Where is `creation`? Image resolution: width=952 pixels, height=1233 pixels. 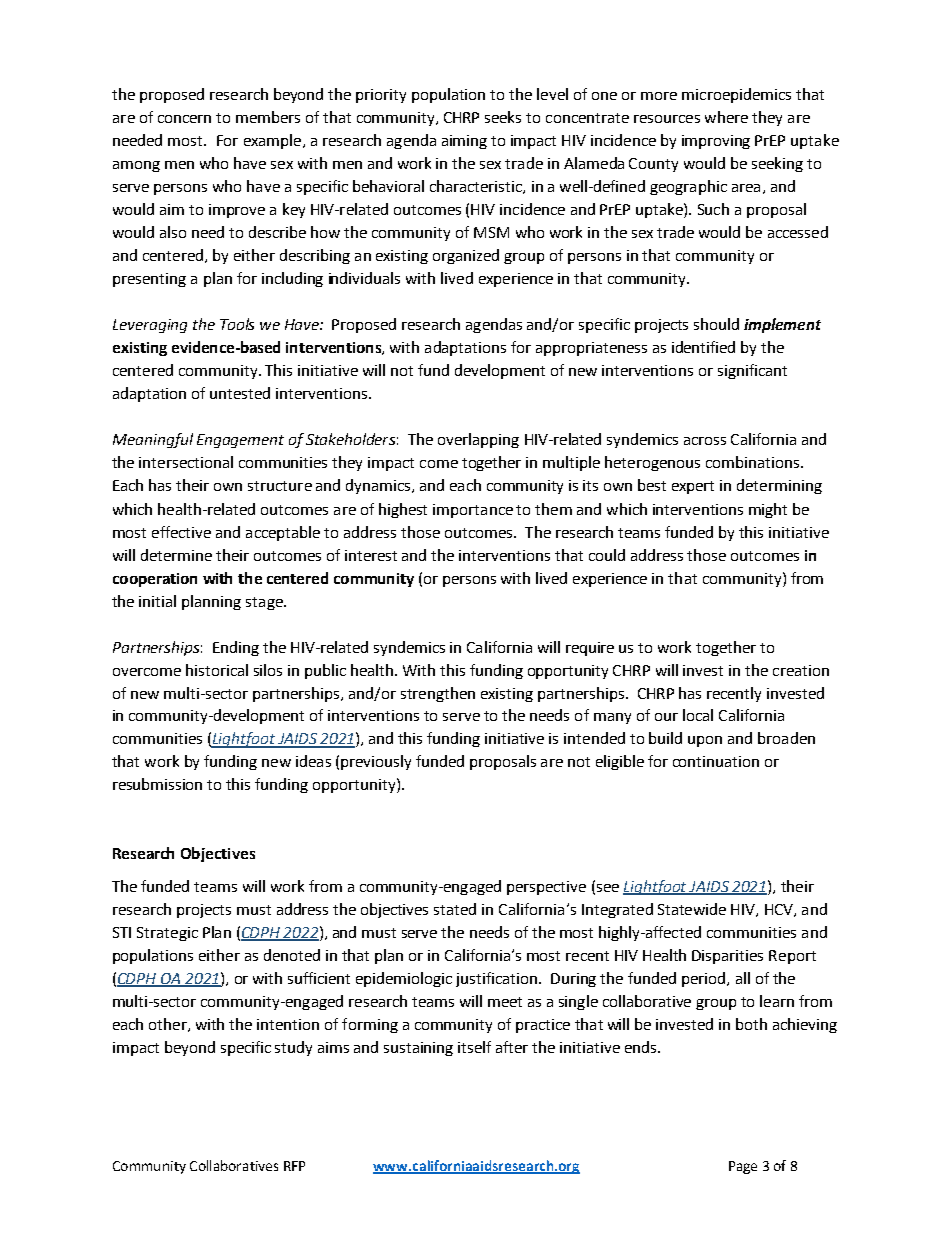 creation is located at coordinates (801, 670).
